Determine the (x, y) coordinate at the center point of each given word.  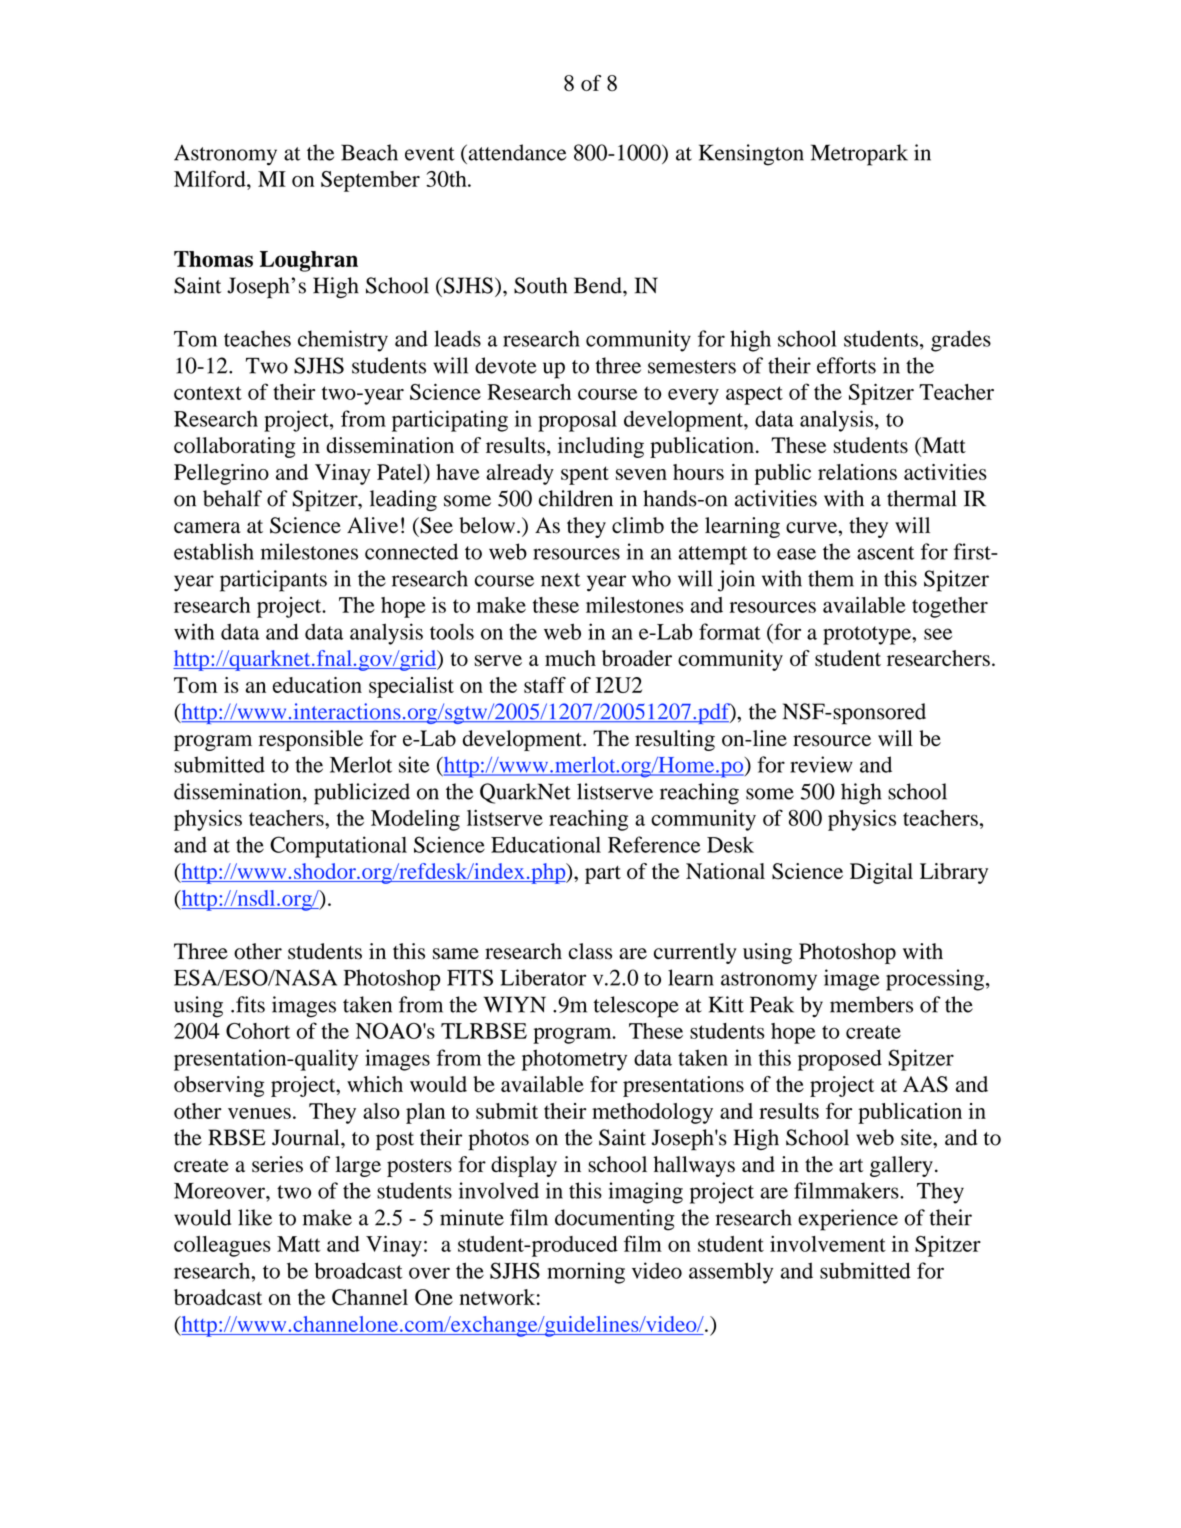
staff (545, 685)
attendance (516, 152)
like (255, 1217)
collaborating (235, 447)
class (590, 951)
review (821, 764)
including (601, 447)
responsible (311, 740)
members (871, 1004)
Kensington (751, 155)
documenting (615, 1220)
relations (857, 472)
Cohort (258, 1031)
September (370, 181)
